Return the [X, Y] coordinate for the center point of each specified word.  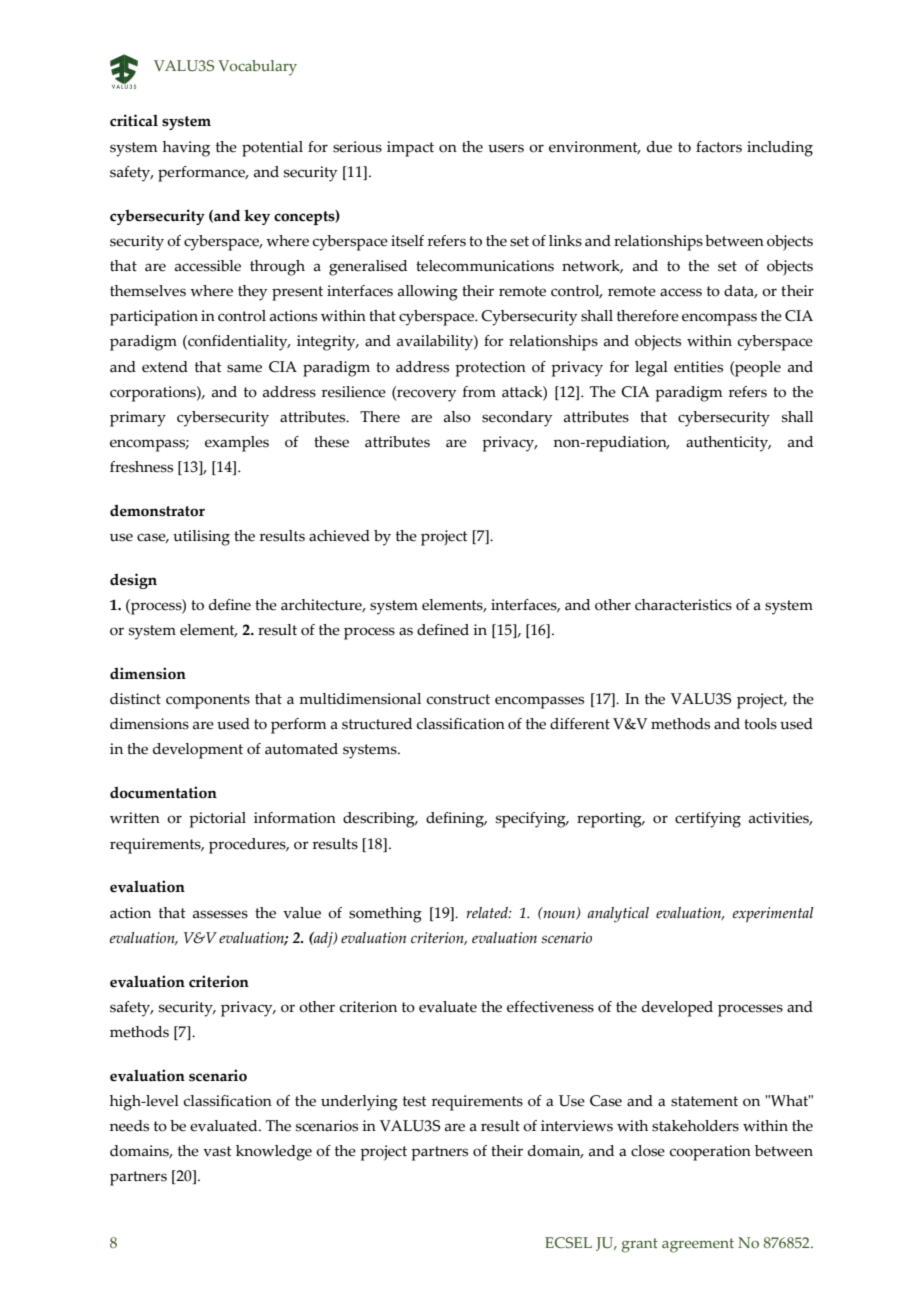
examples [237, 444]
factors [719, 147]
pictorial [217, 820]
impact [410, 149]
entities [698, 367]
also [457, 417]
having [186, 149]
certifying [708, 820]
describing [380, 820]
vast [217, 1151]
